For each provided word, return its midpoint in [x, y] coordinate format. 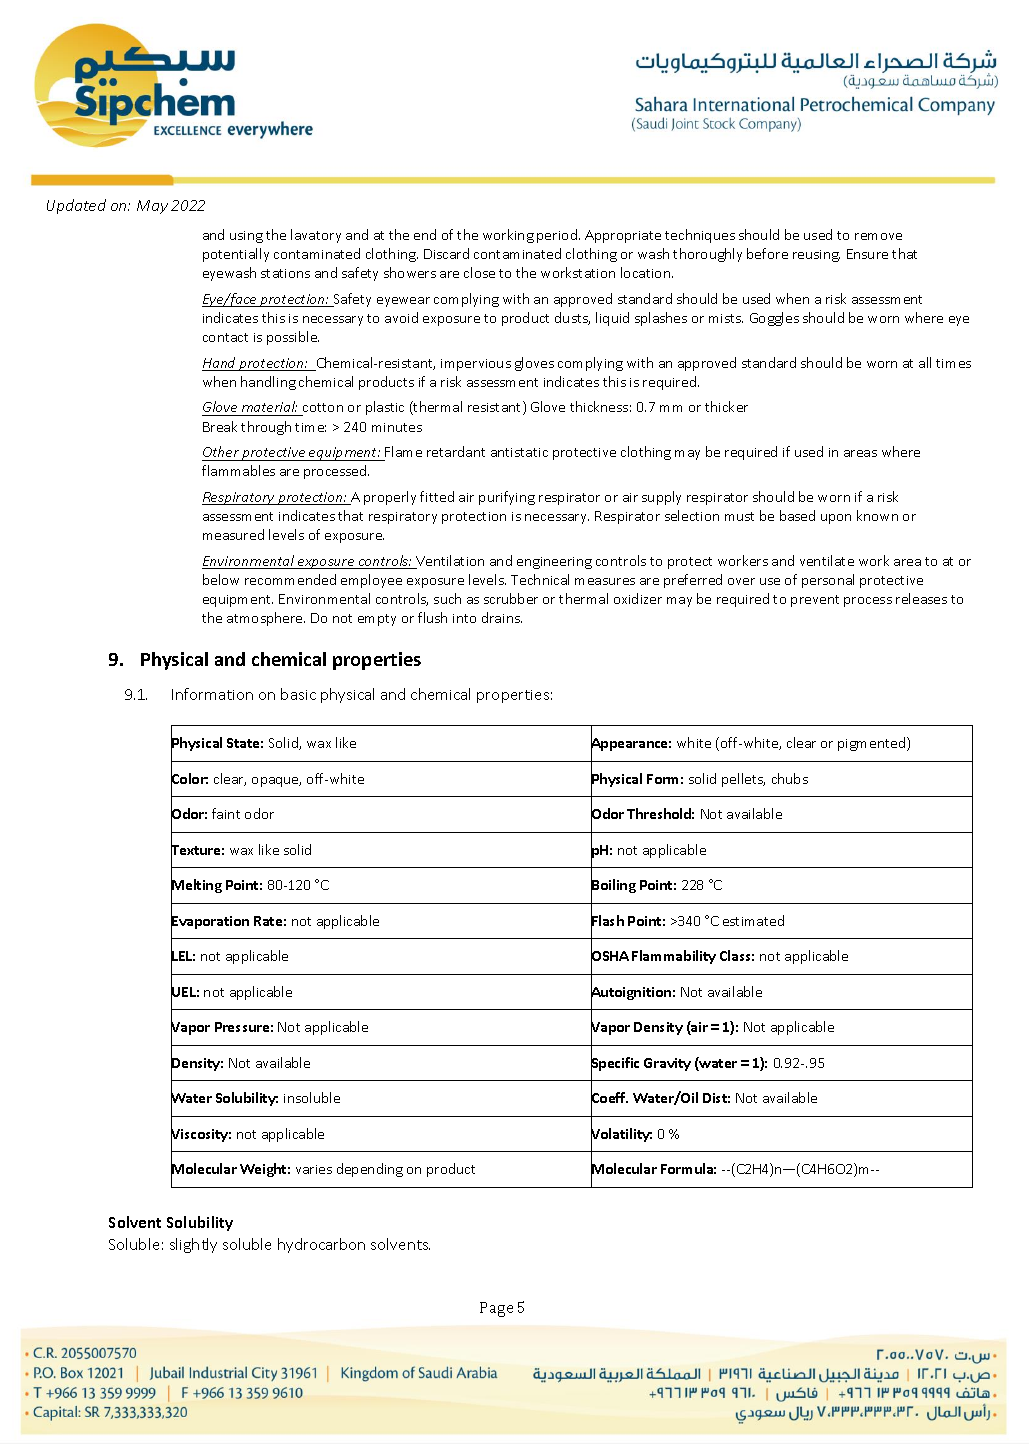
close [479, 272]
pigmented [873, 744]
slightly [193, 1245]
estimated [753, 920]
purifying [507, 498]
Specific [615, 1064]
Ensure [867, 254]
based [797, 515]
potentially [236, 255]
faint [226, 813]
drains [502, 617]
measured [233, 534]
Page [496, 1309]
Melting [196, 887]
